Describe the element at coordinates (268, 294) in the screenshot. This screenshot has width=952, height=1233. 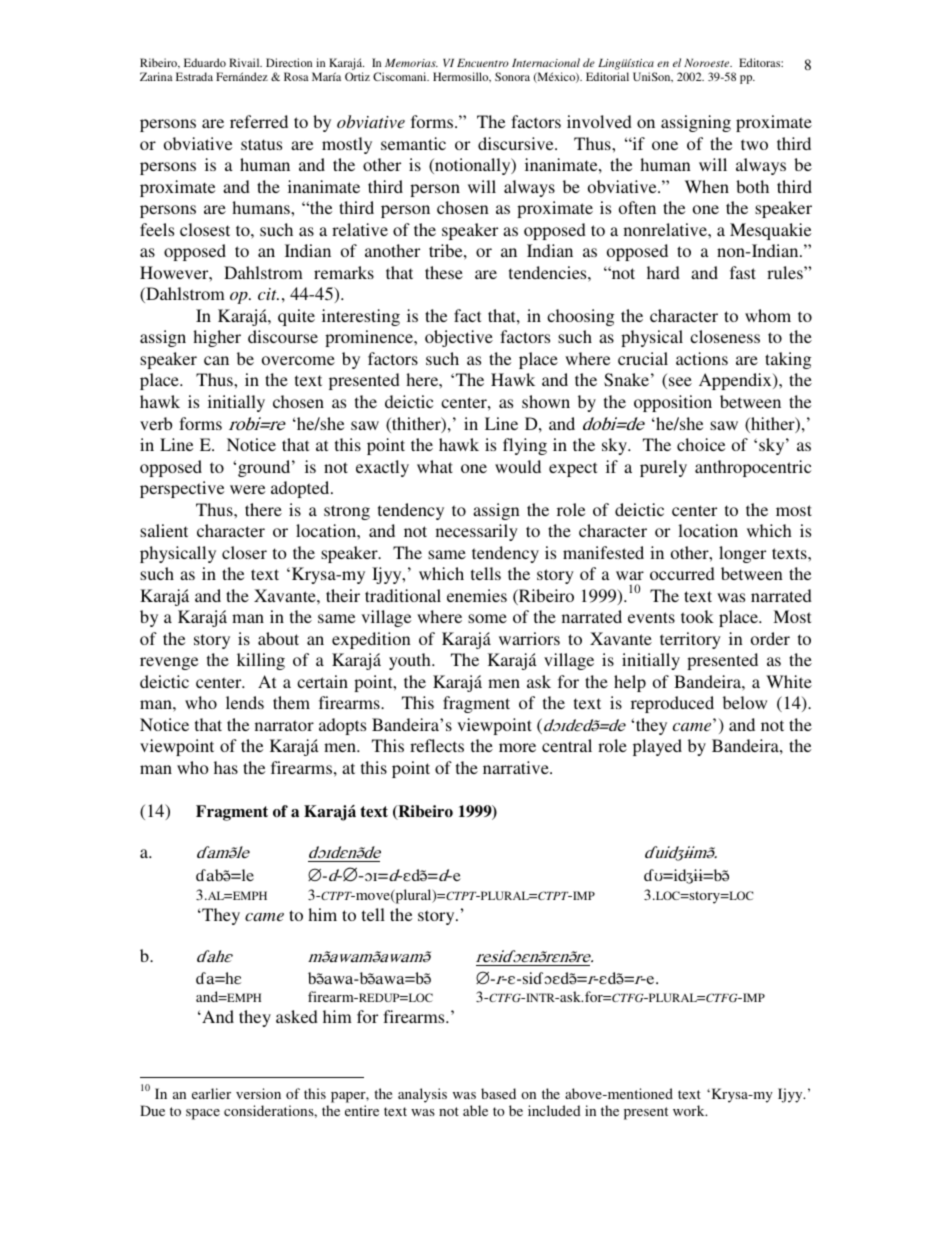
I see `cit` at that location.
